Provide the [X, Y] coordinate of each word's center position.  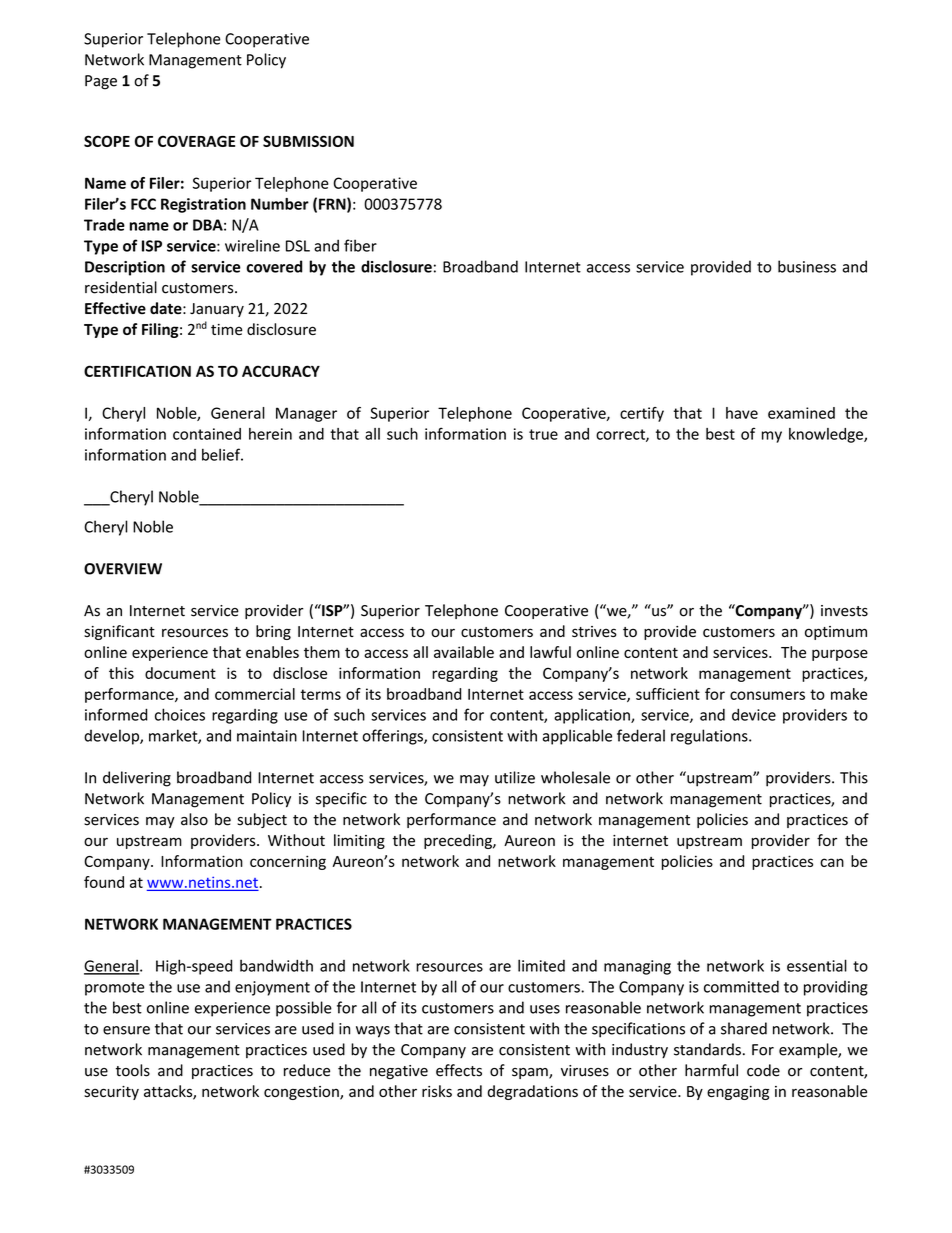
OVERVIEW [123, 569]
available [464, 652]
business [807, 266]
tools [133, 1070]
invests [844, 611]
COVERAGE [196, 141]
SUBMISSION [308, 141]
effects [459, 1070]
